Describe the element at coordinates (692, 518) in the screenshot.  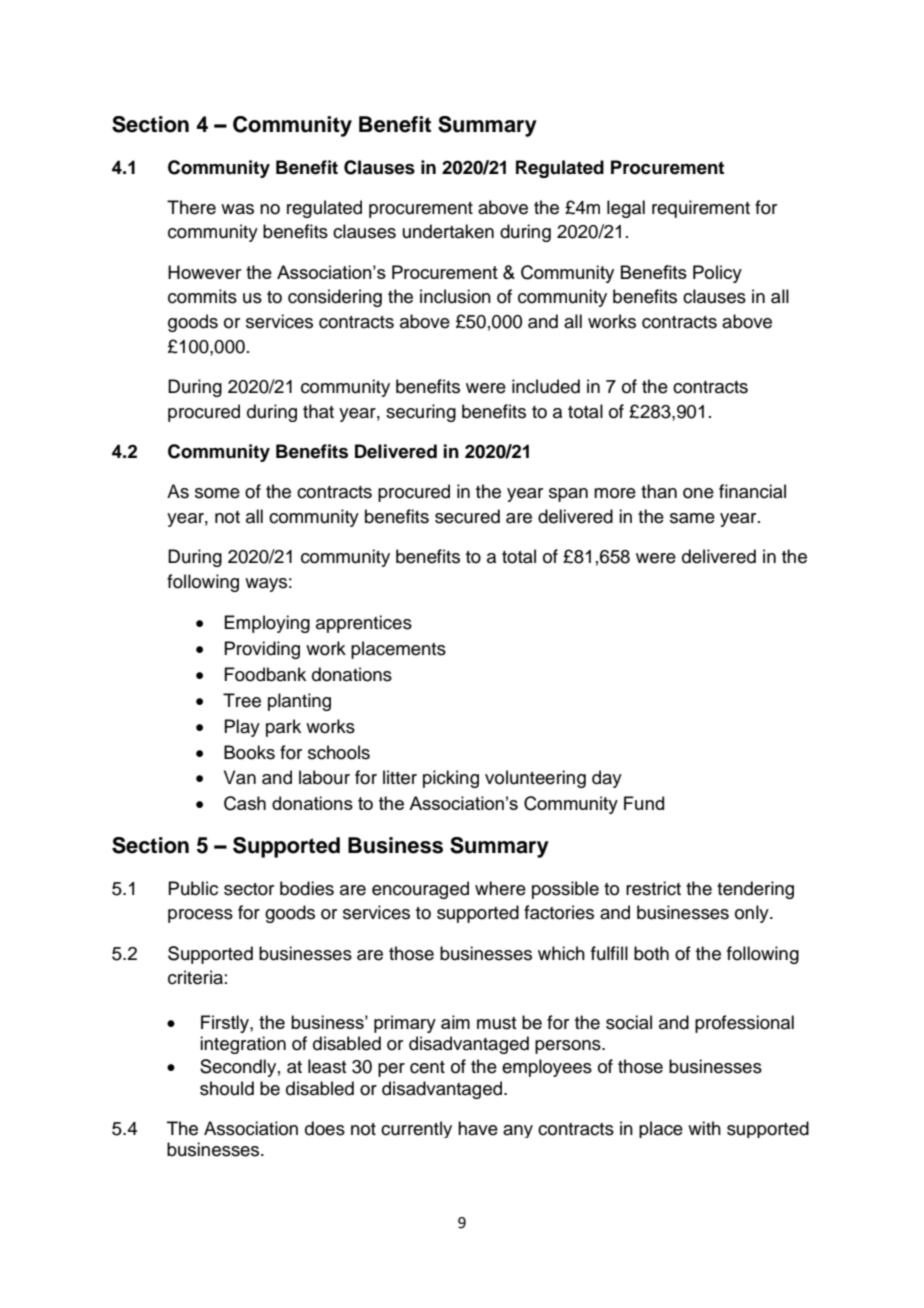
I see `same` at that location.
